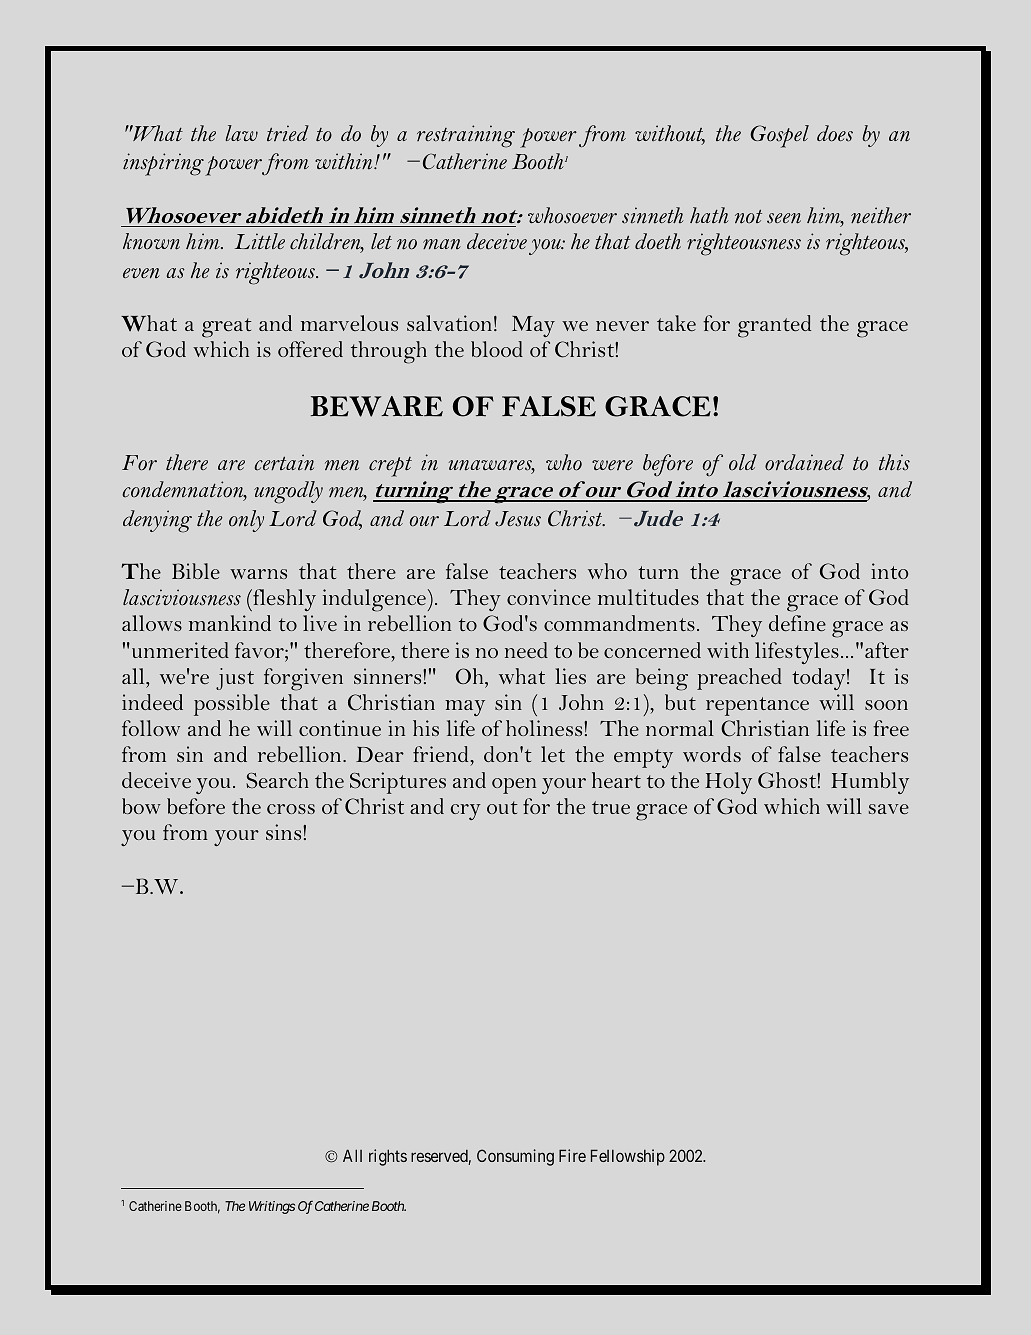 The image size is (1031, 1335). I want to click on Writings, so click(272, 1207).
